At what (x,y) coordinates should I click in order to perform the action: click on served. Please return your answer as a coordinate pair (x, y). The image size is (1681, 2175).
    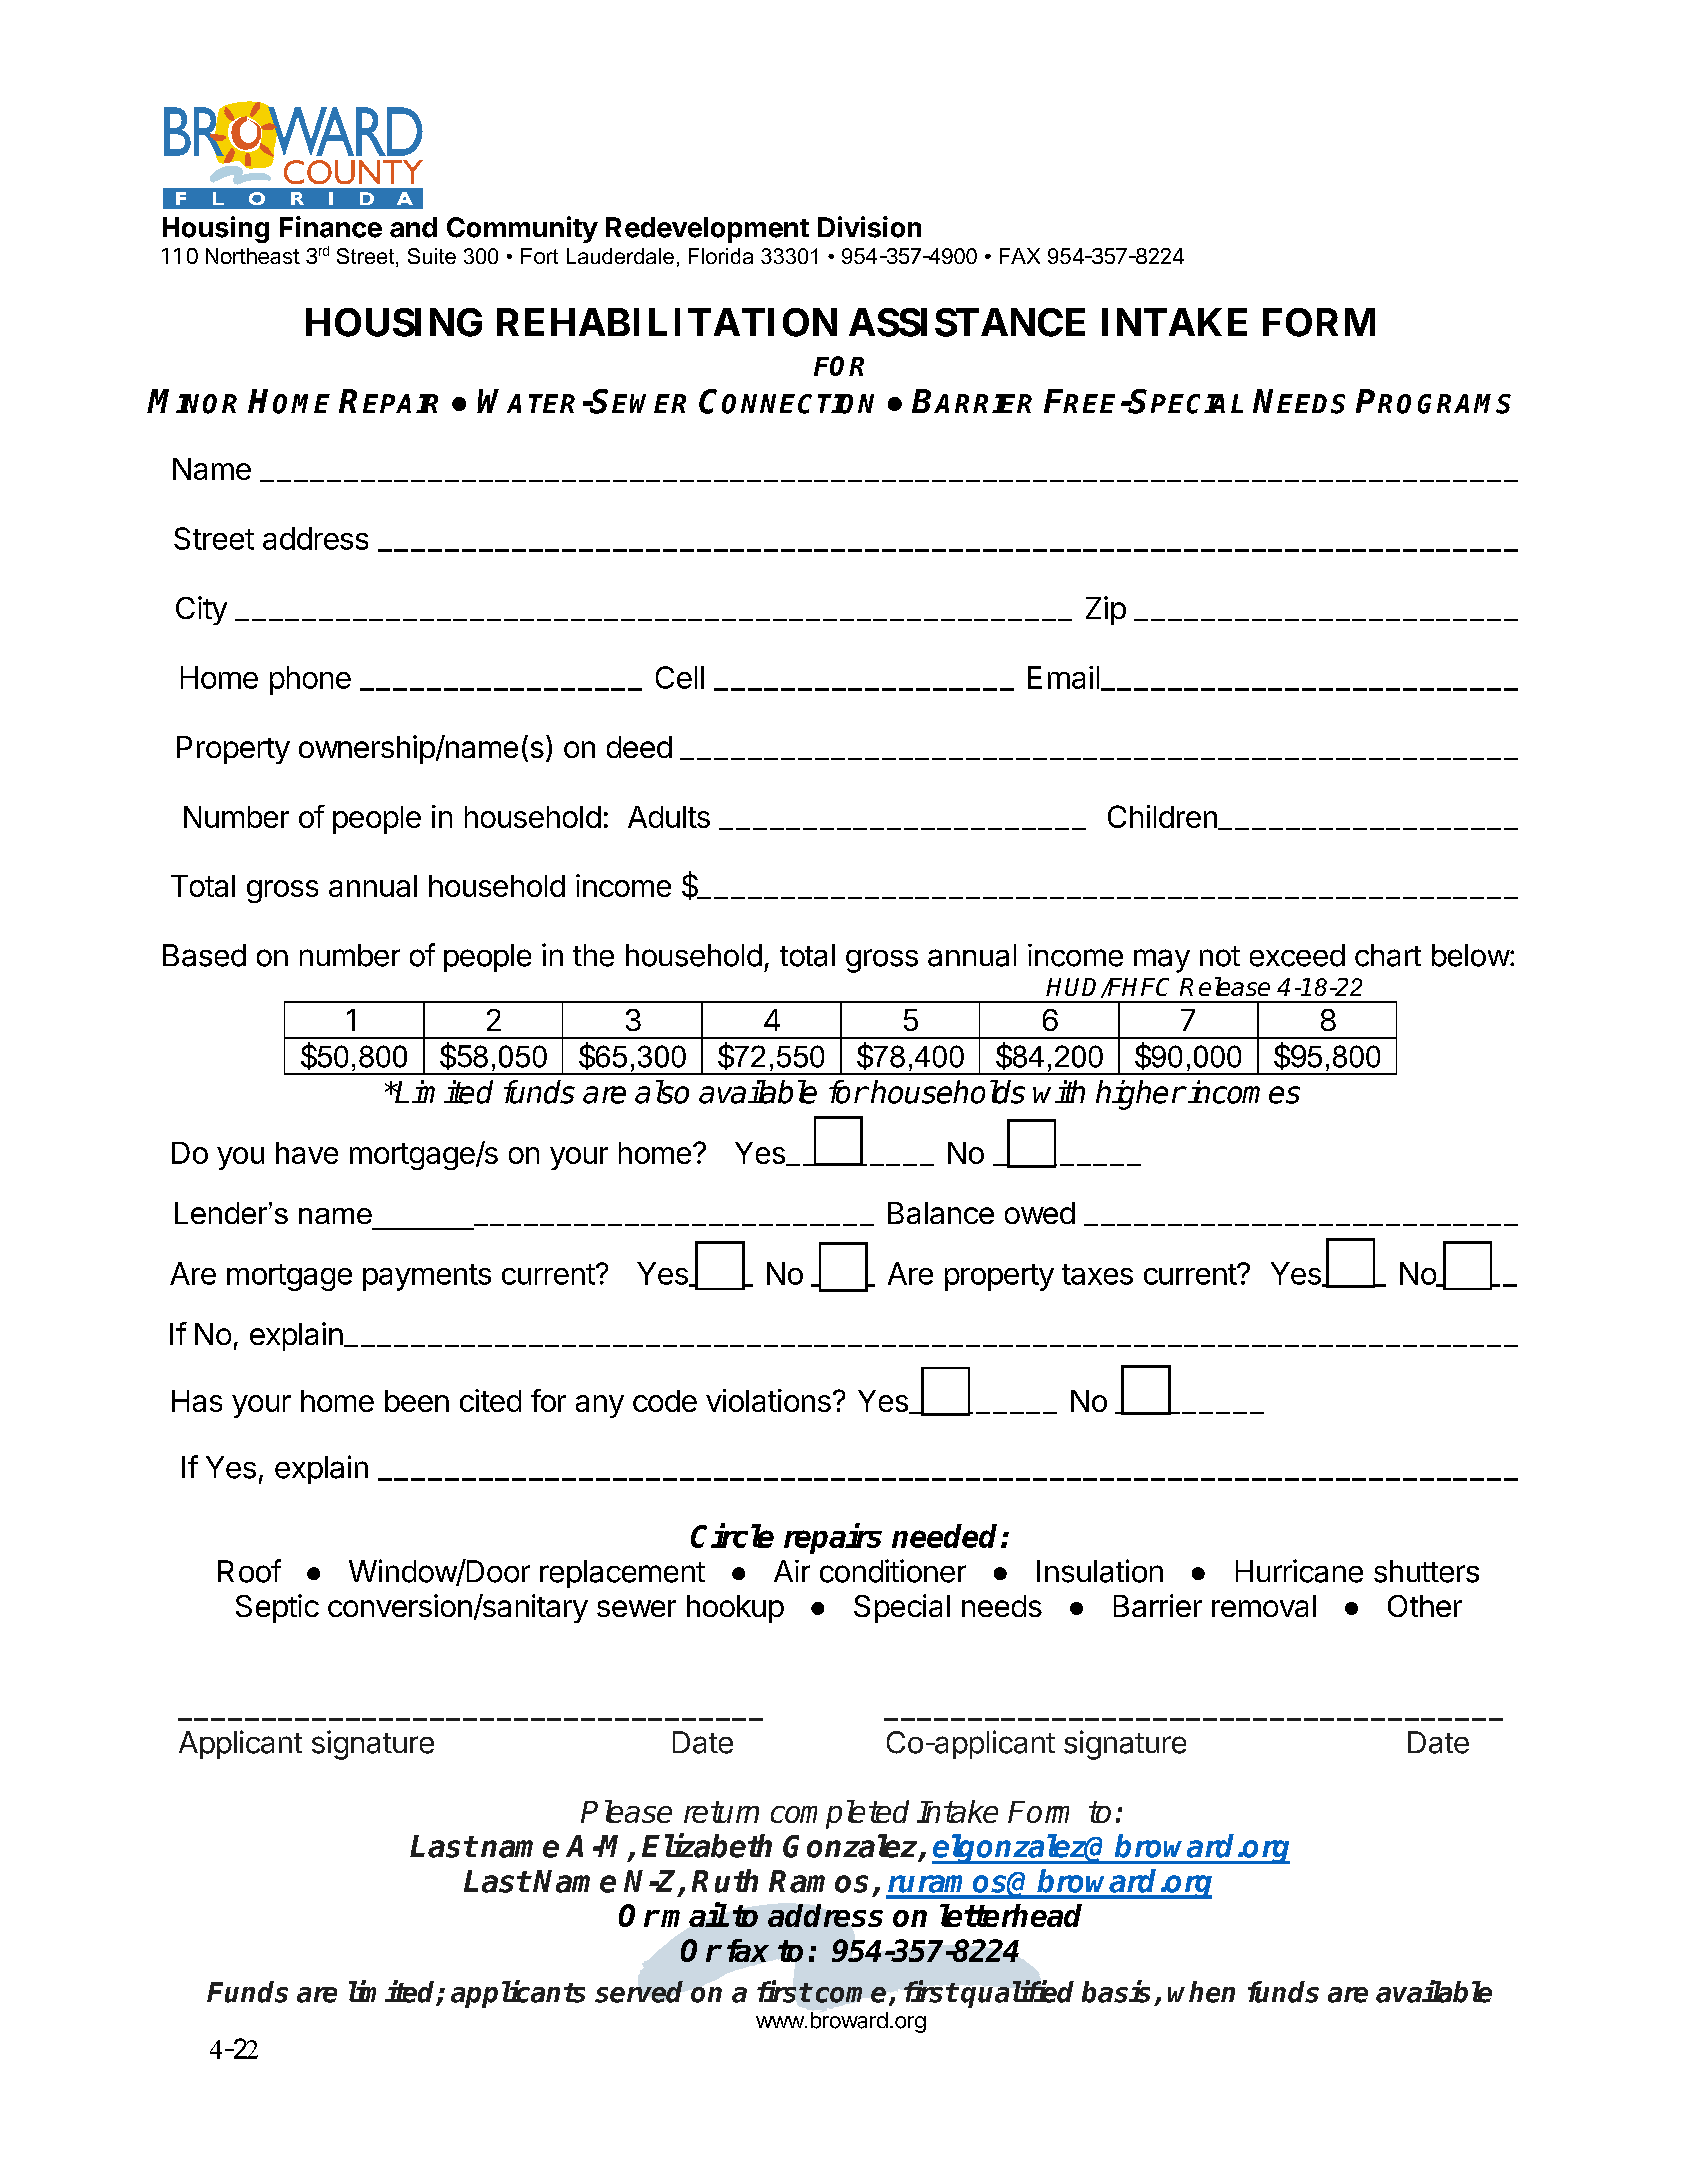
    Looking at the image, I should click on (639, 1992).
